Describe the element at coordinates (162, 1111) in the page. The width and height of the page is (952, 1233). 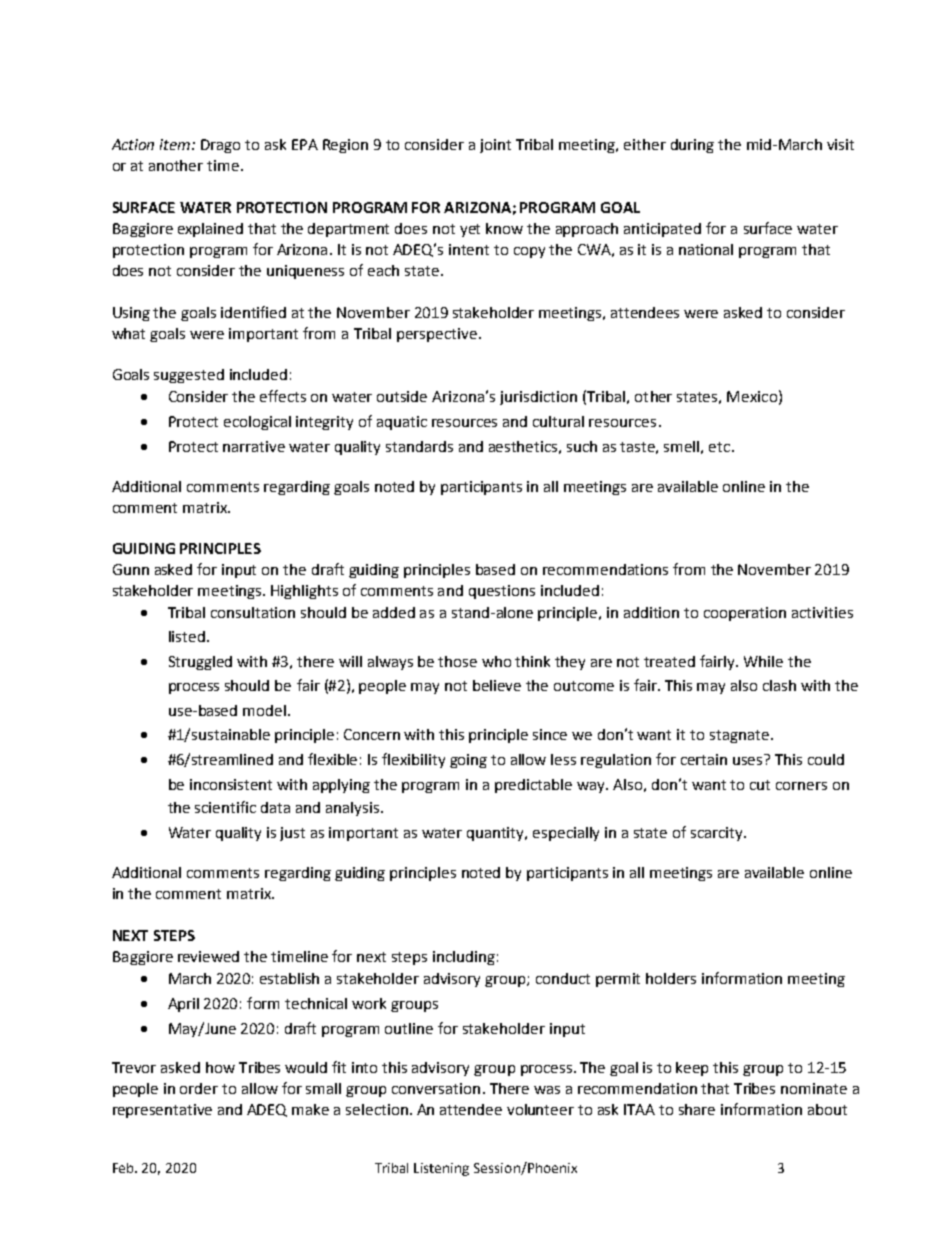
I see `representative` at that location.
